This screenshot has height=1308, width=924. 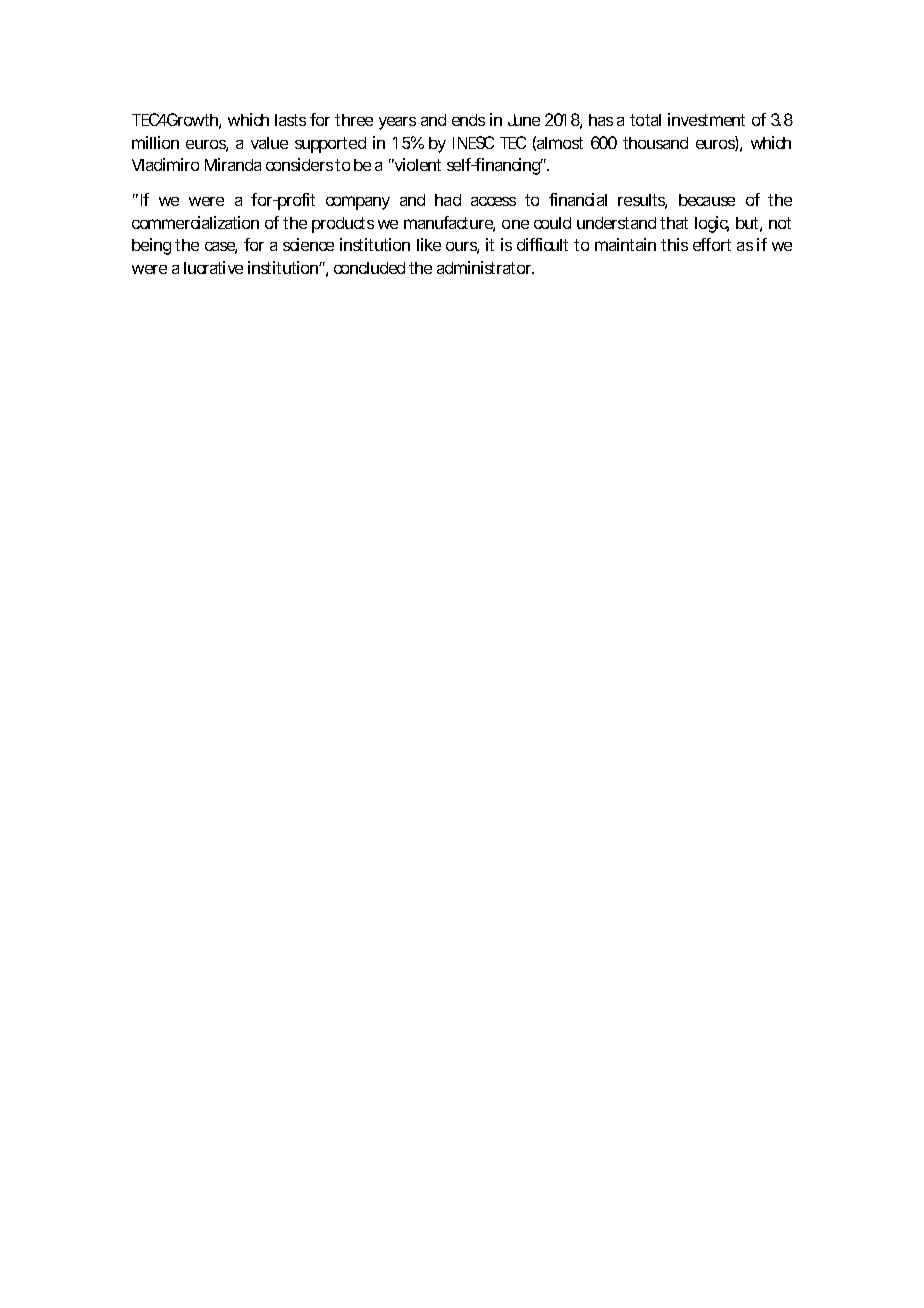 What do you see at coordinates (233, 164) in the screenshot?
I see `Miranda` at bounding box center [233, 164].
